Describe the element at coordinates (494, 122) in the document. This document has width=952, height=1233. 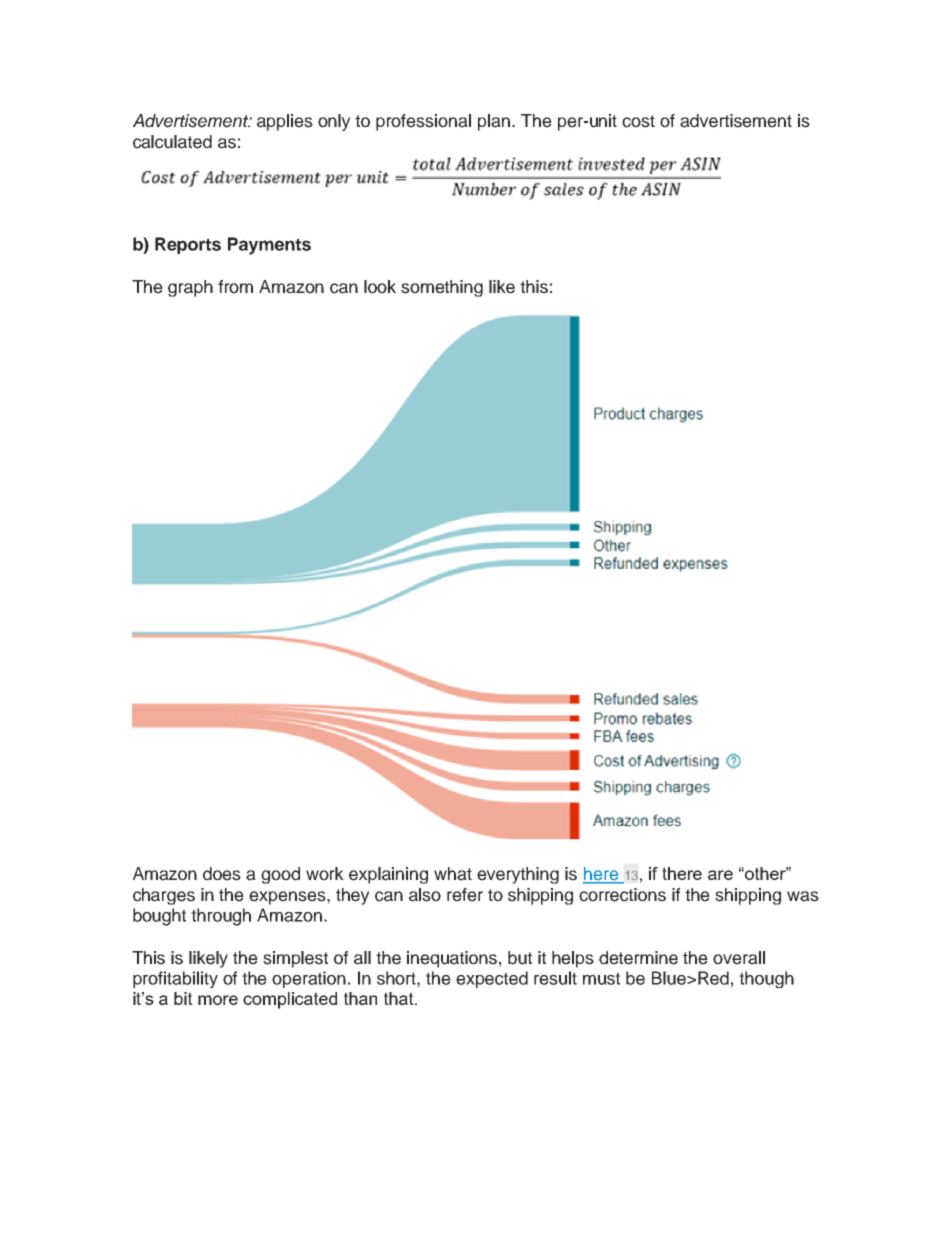
I see `plan` at that location.
